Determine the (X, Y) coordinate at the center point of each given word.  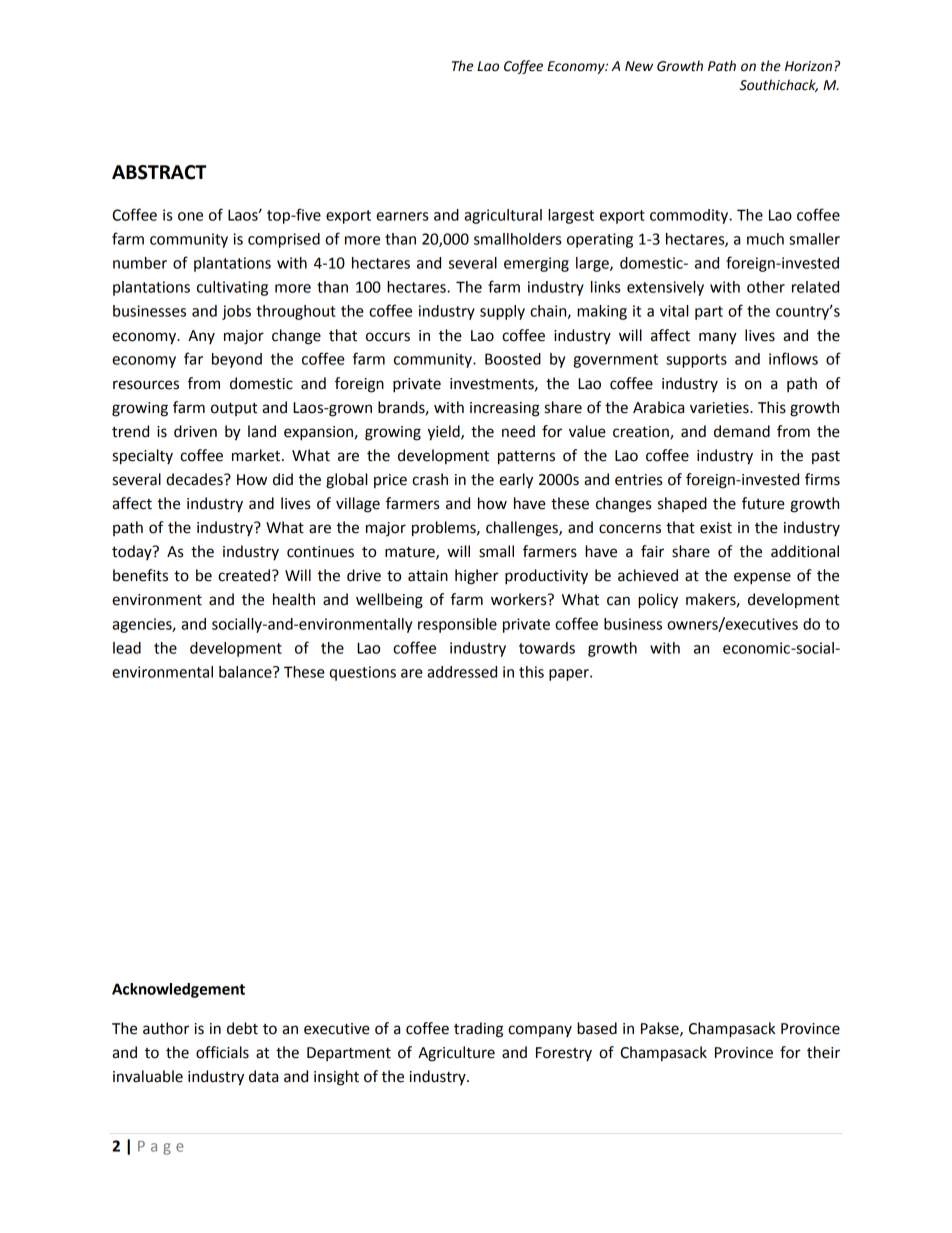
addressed (462, 672)
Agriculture (456, 1054)
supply (502, 312)
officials (222, 1052)
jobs (236, 312)
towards (547, 648)
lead (127, 648)
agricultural (503, 216)
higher (477, 577)
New (639, 66)
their (823, 1052)
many (718, 338)
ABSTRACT (159, 172)
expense (762, 578)
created (244, 575)
